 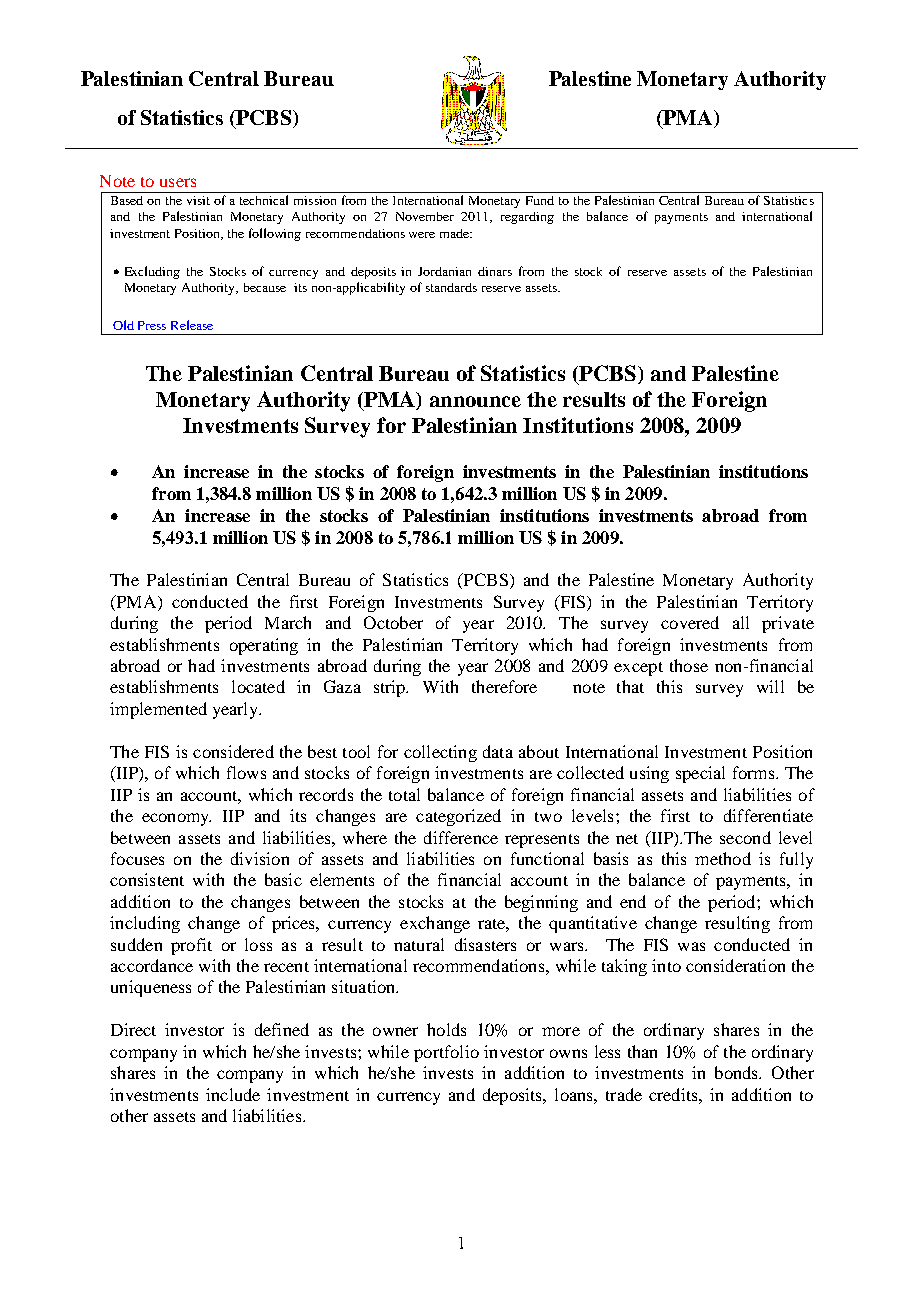 What do you see at coordinates (198, 200) in the document?
I see `visit` at bounding box center [198, 200].
